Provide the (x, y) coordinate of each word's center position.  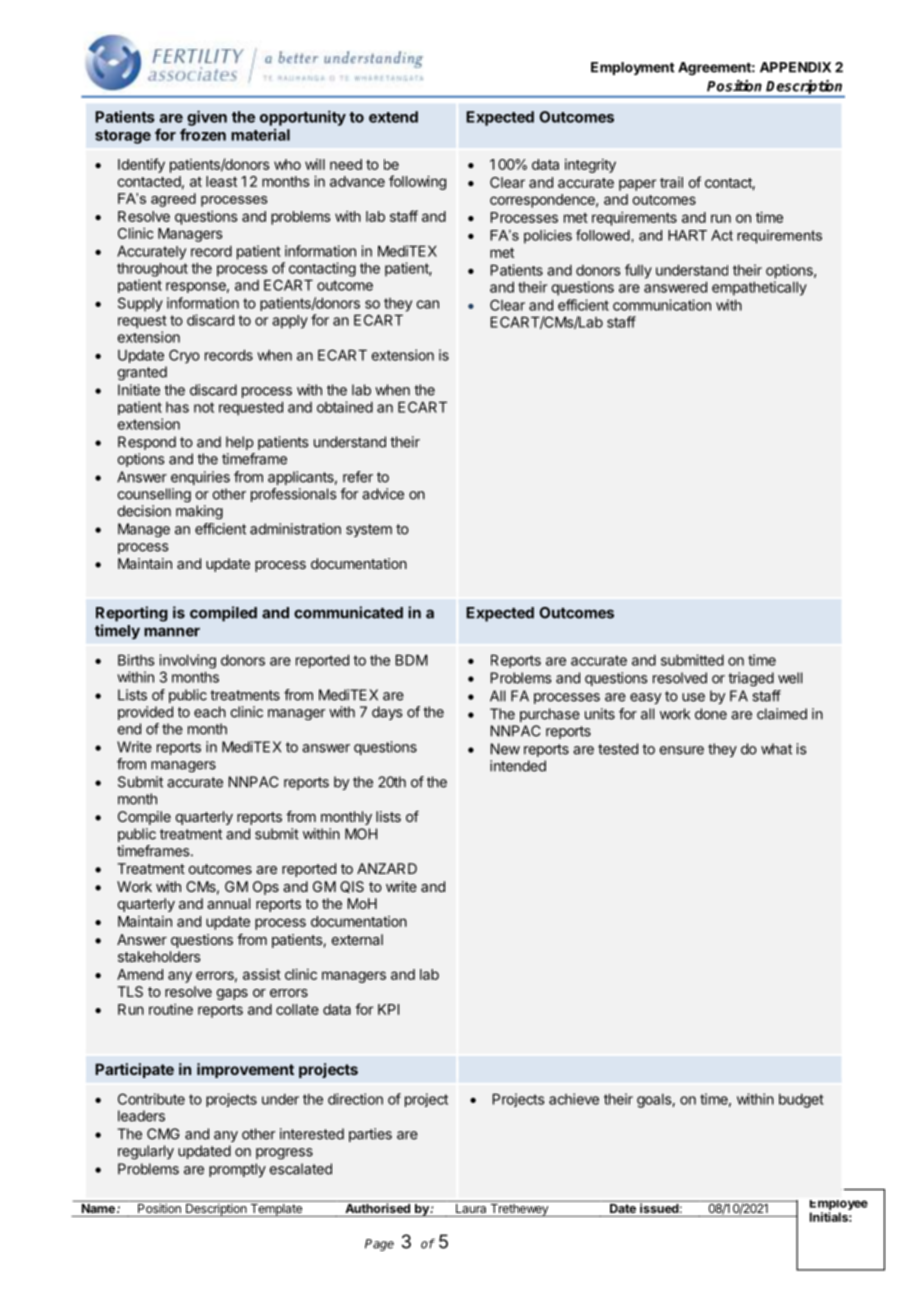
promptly (237, 1170)
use (693, 697)
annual (228, 903)
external (357, 939)
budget (801, 1101)
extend (393, 117)
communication (662, 305)
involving (187, 661)
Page (379, 1245)
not (204, 407)
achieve (574, 1099)
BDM (412, 660)
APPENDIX (795, 67)
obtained (345, 407)
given (207, 118)
